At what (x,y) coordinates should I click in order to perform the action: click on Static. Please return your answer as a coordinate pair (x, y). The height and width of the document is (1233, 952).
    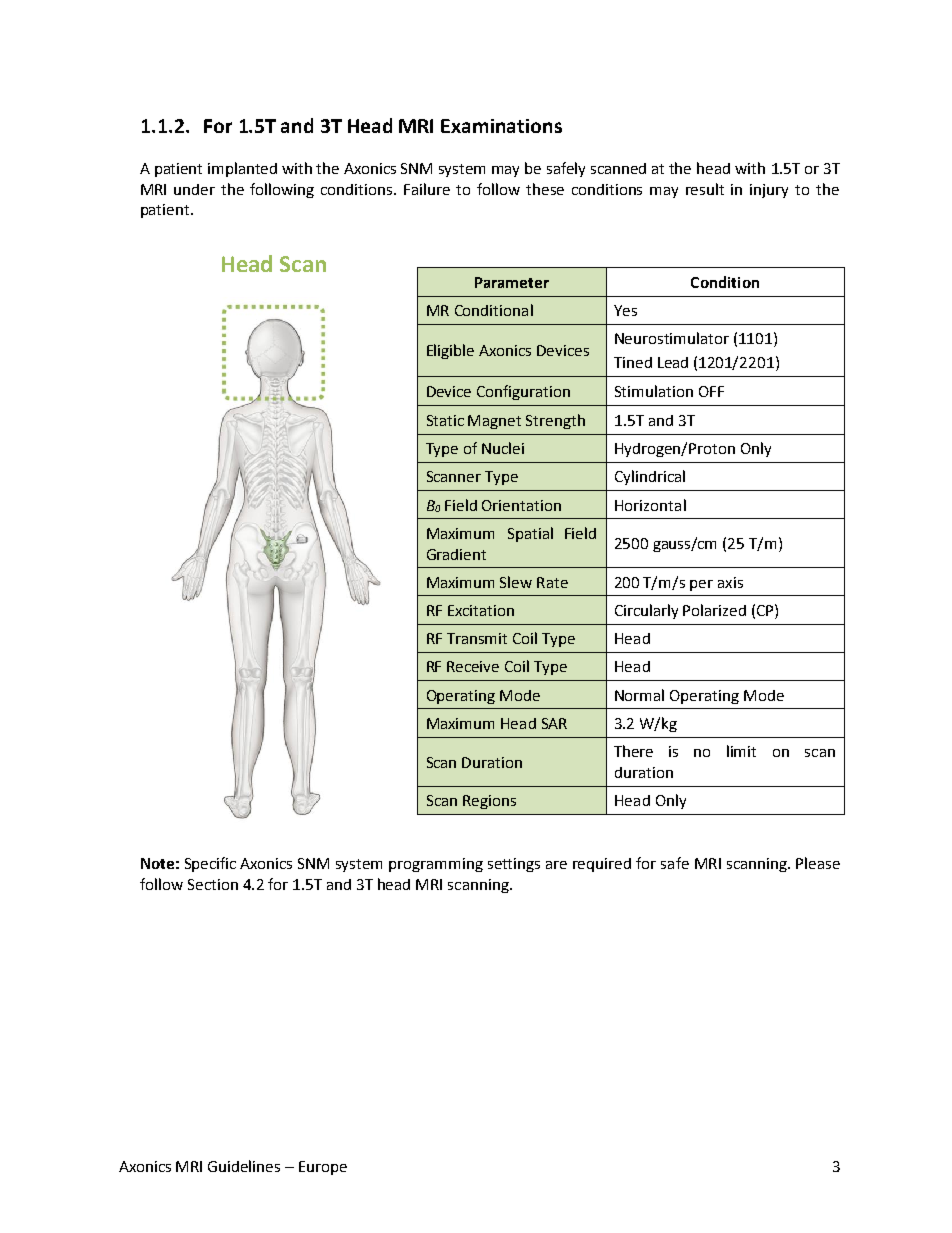
    Looking at the image, I should click on (445, 420).
